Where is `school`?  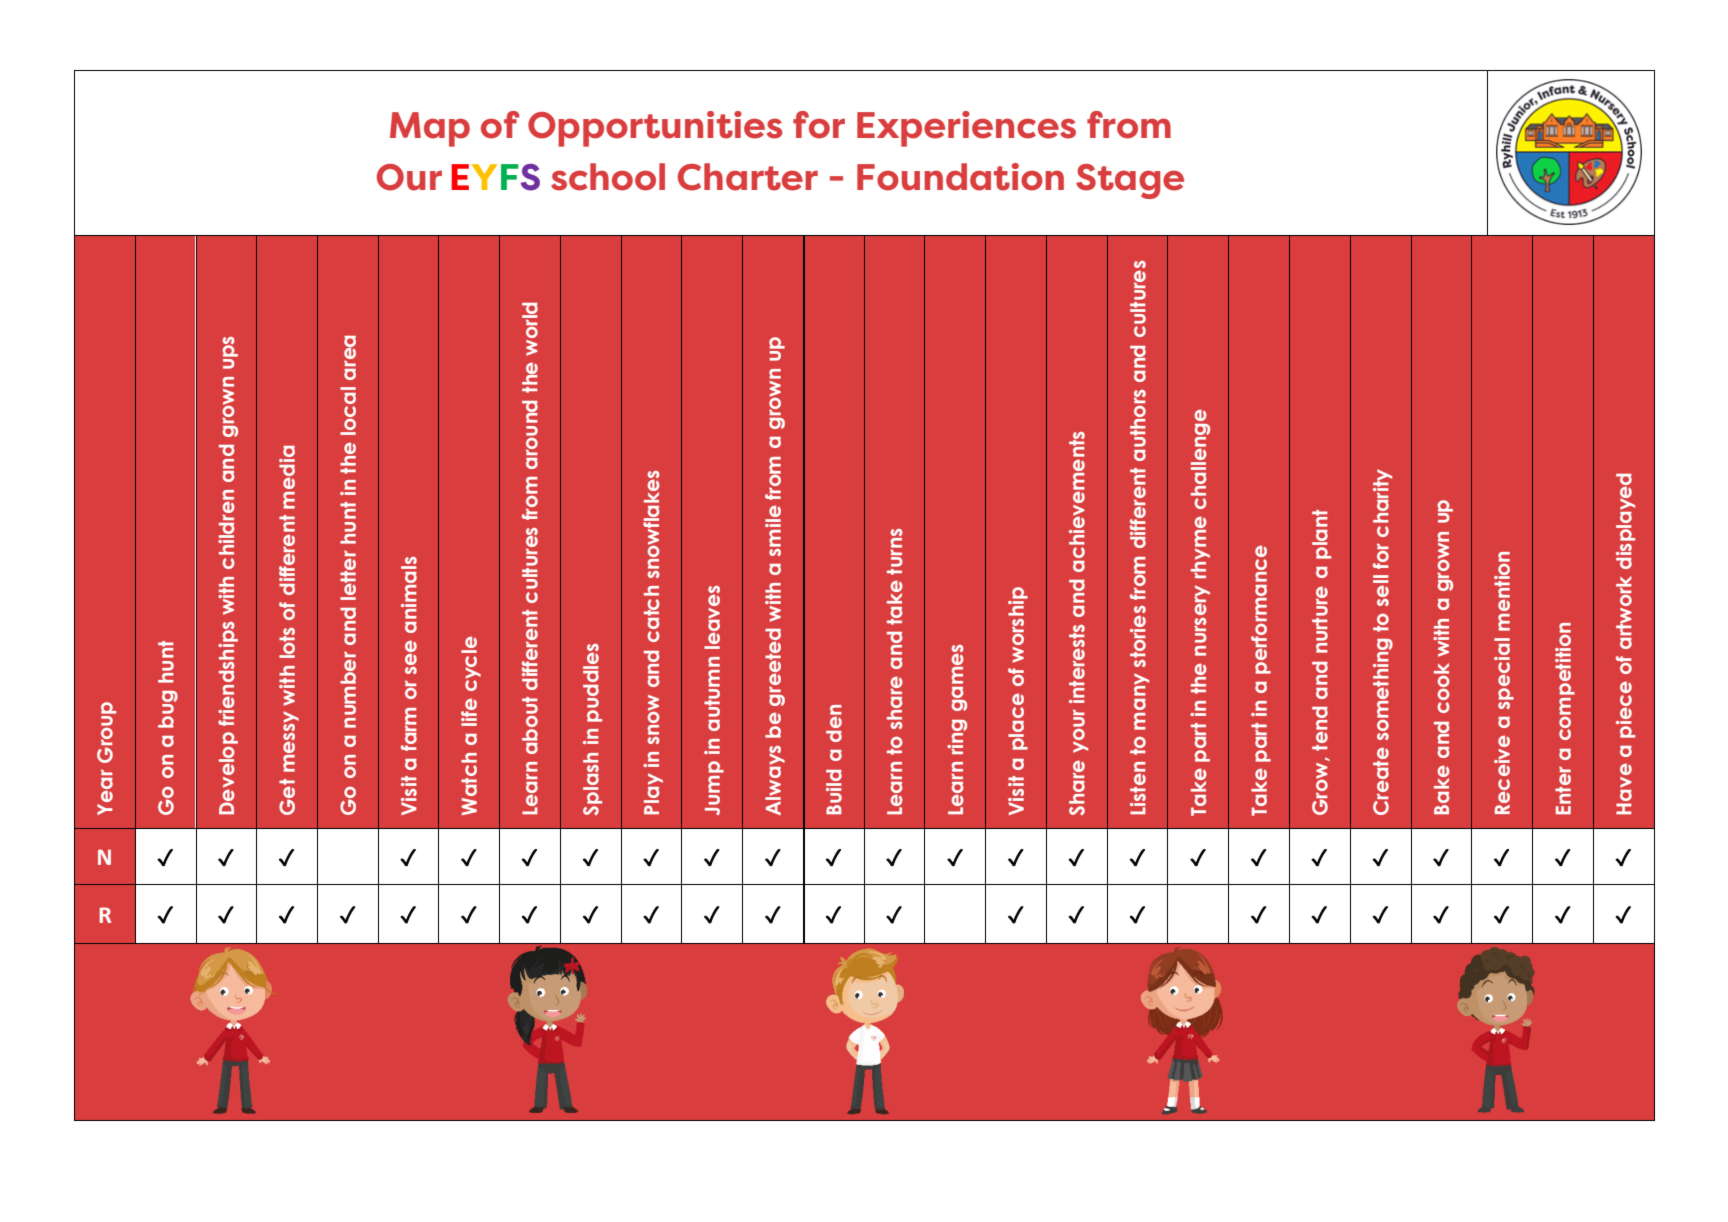
school is located at coordinates (608, 177).
